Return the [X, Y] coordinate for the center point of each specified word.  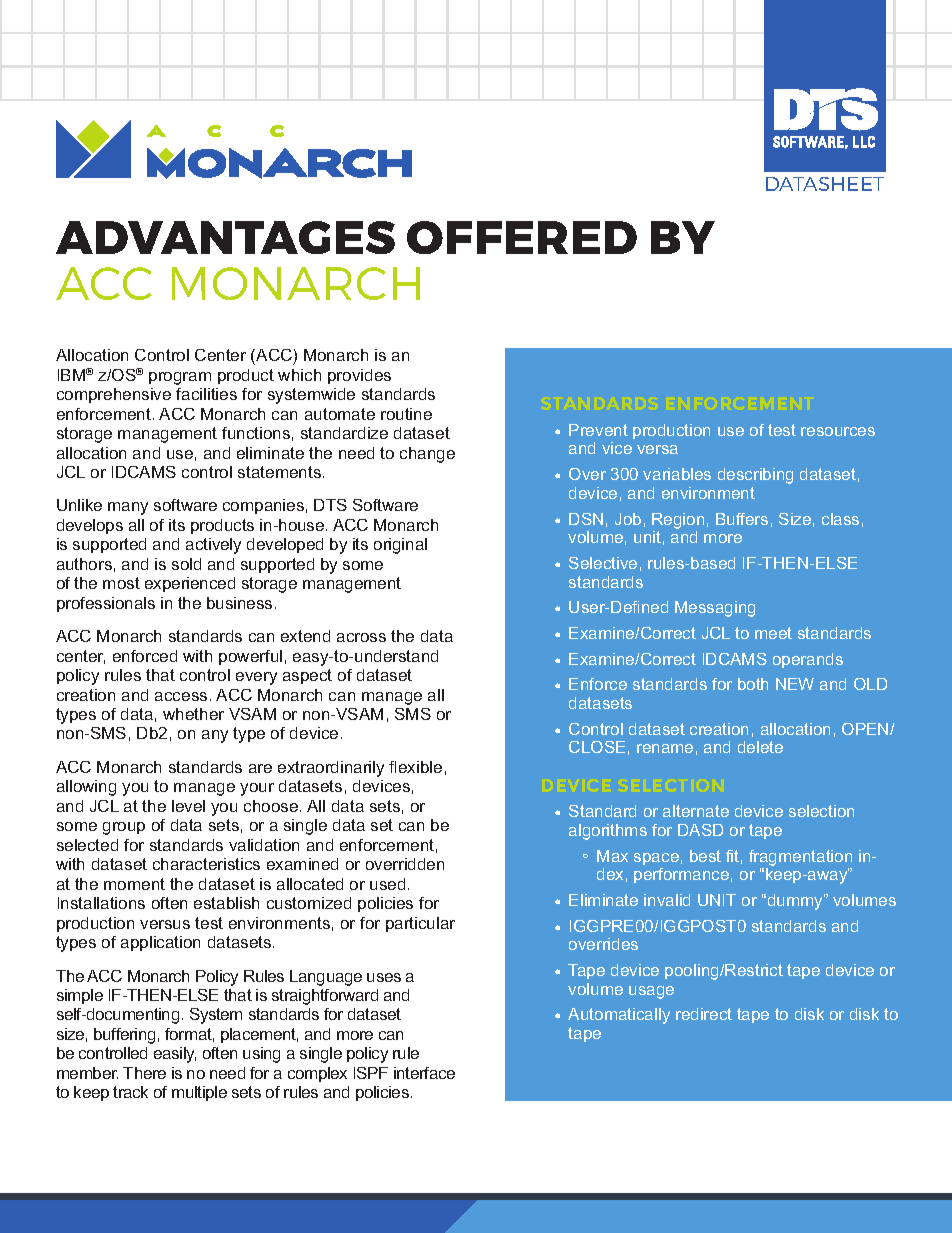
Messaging [715, 609]
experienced [190, 584]
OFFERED [522, 237]
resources [838, 431]
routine [406, 414]
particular [420, 924]
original [400, 546]
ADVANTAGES [225, 237]
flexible [415, 767]
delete [760, 747]
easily [175, 1055]
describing [755, 476]
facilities [206, 394]
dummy [795, 902]
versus [165, 924]
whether [193, 714]
